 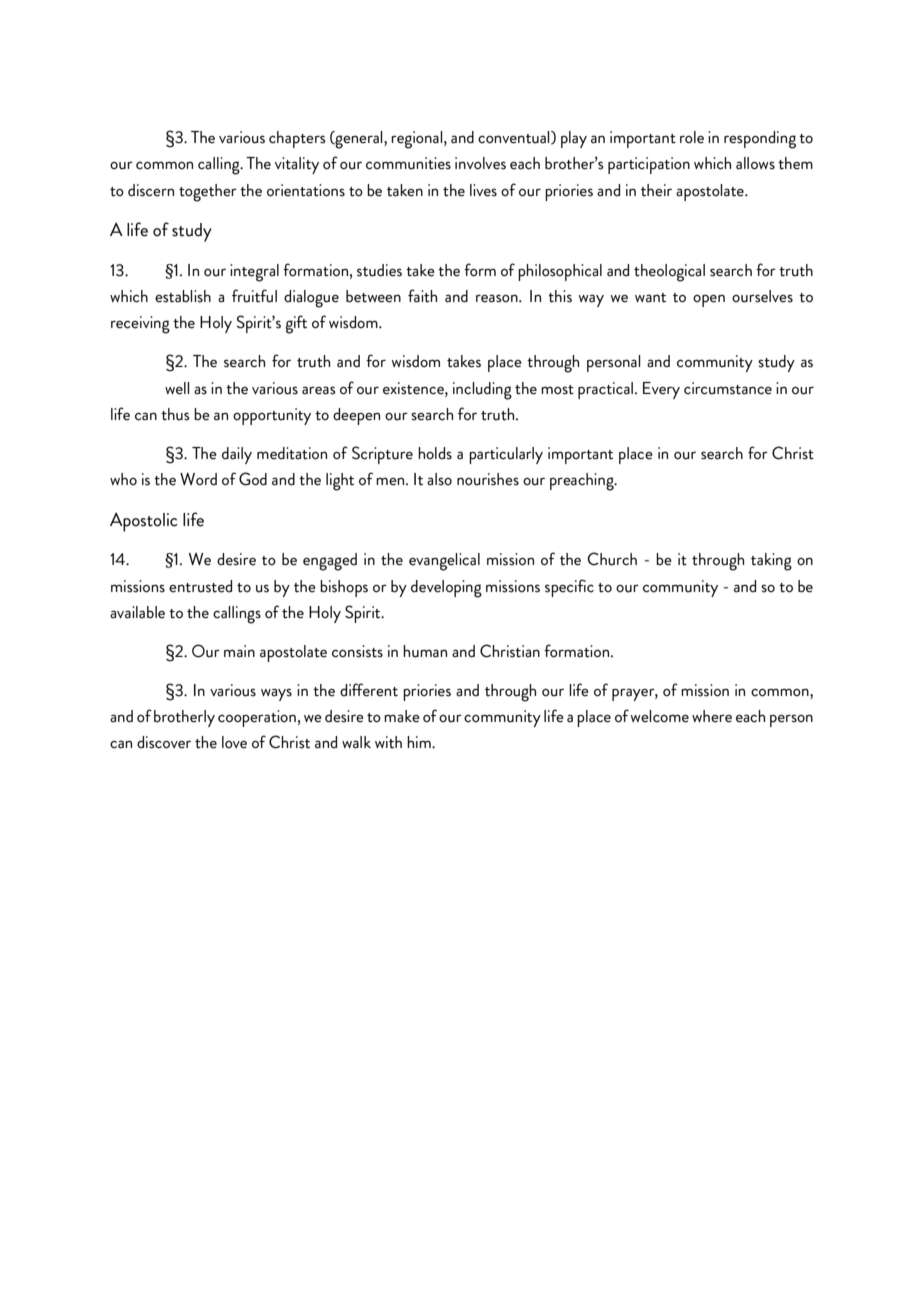 I want to click on together, so click(x=208, y=193).
